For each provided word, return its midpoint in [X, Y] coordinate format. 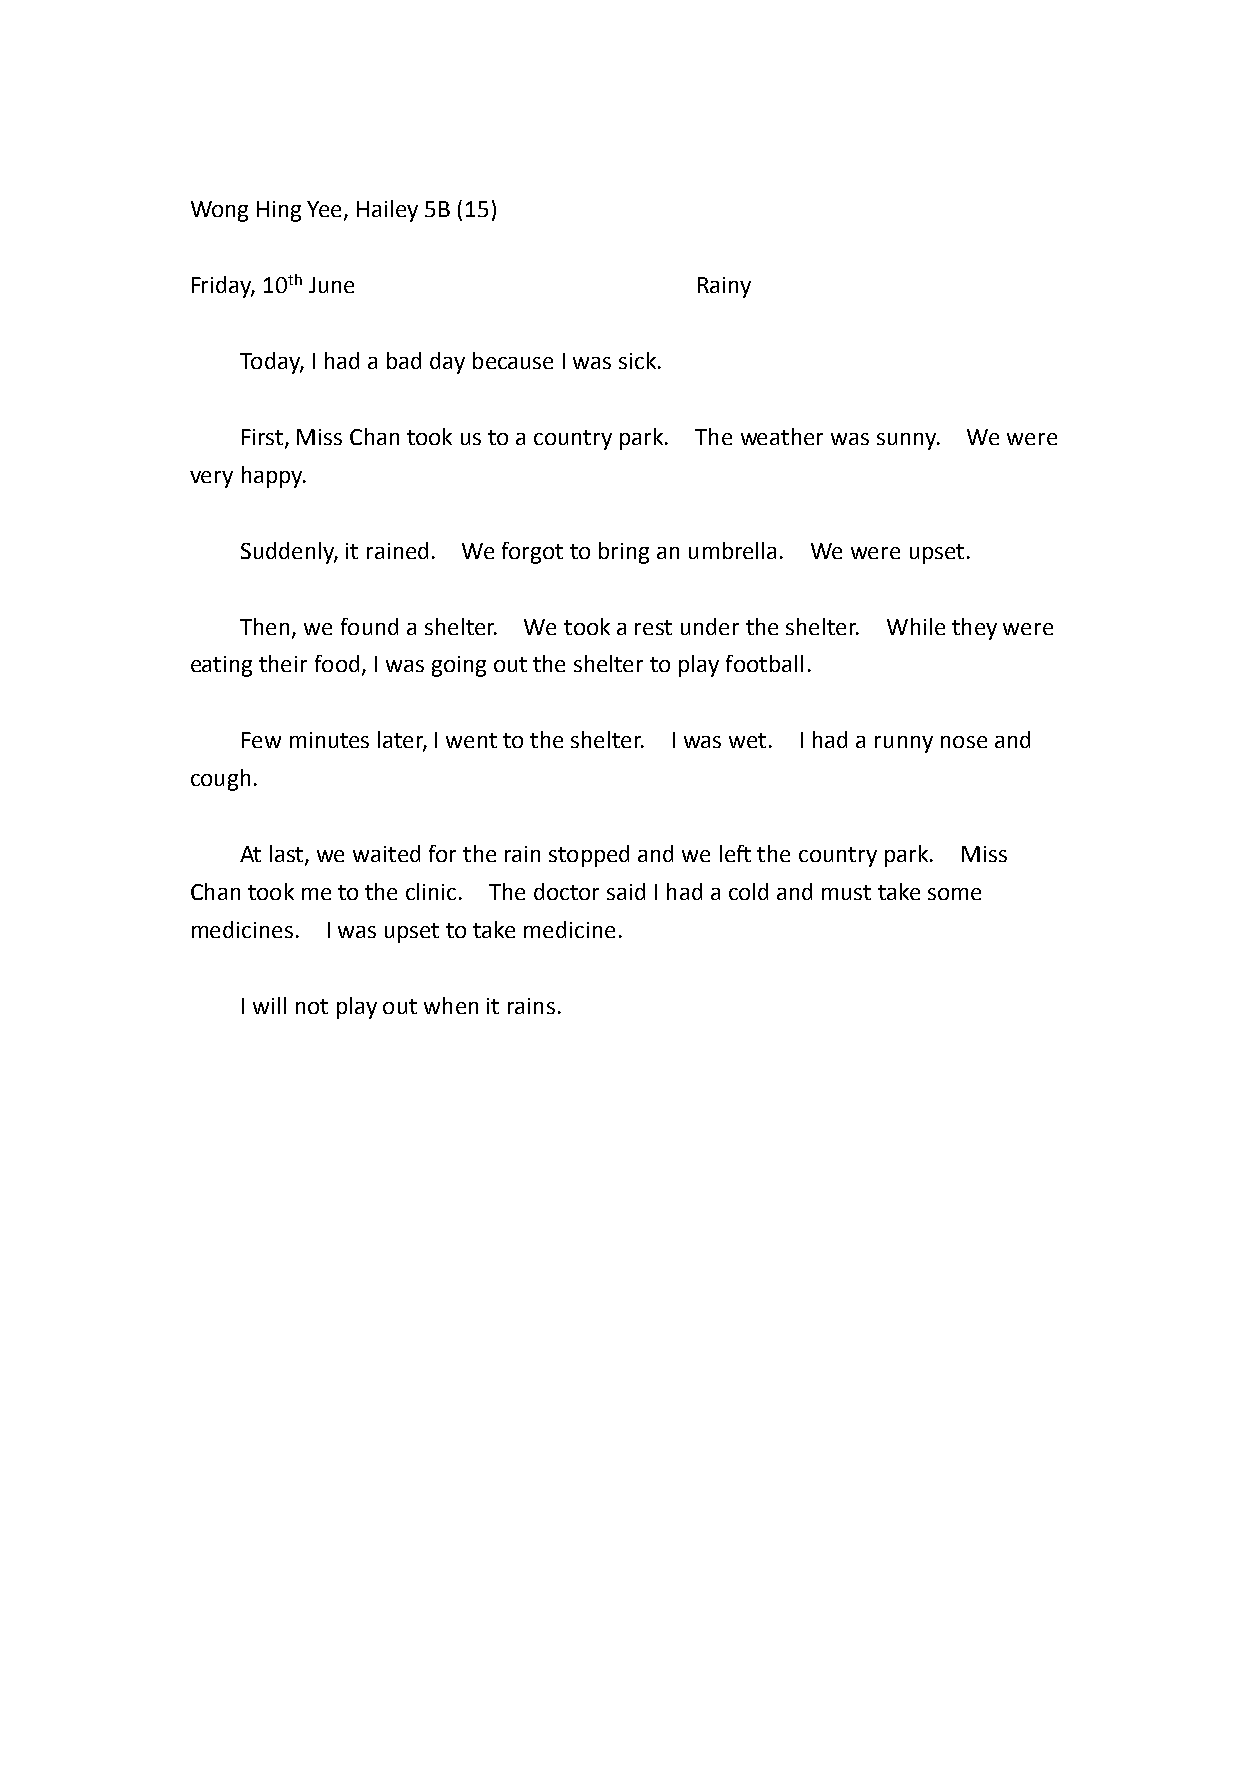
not [312, 1006]
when [451, 1005]
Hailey [387, 211]
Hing [279, 211]
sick [639, 360]
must [846, 892]
